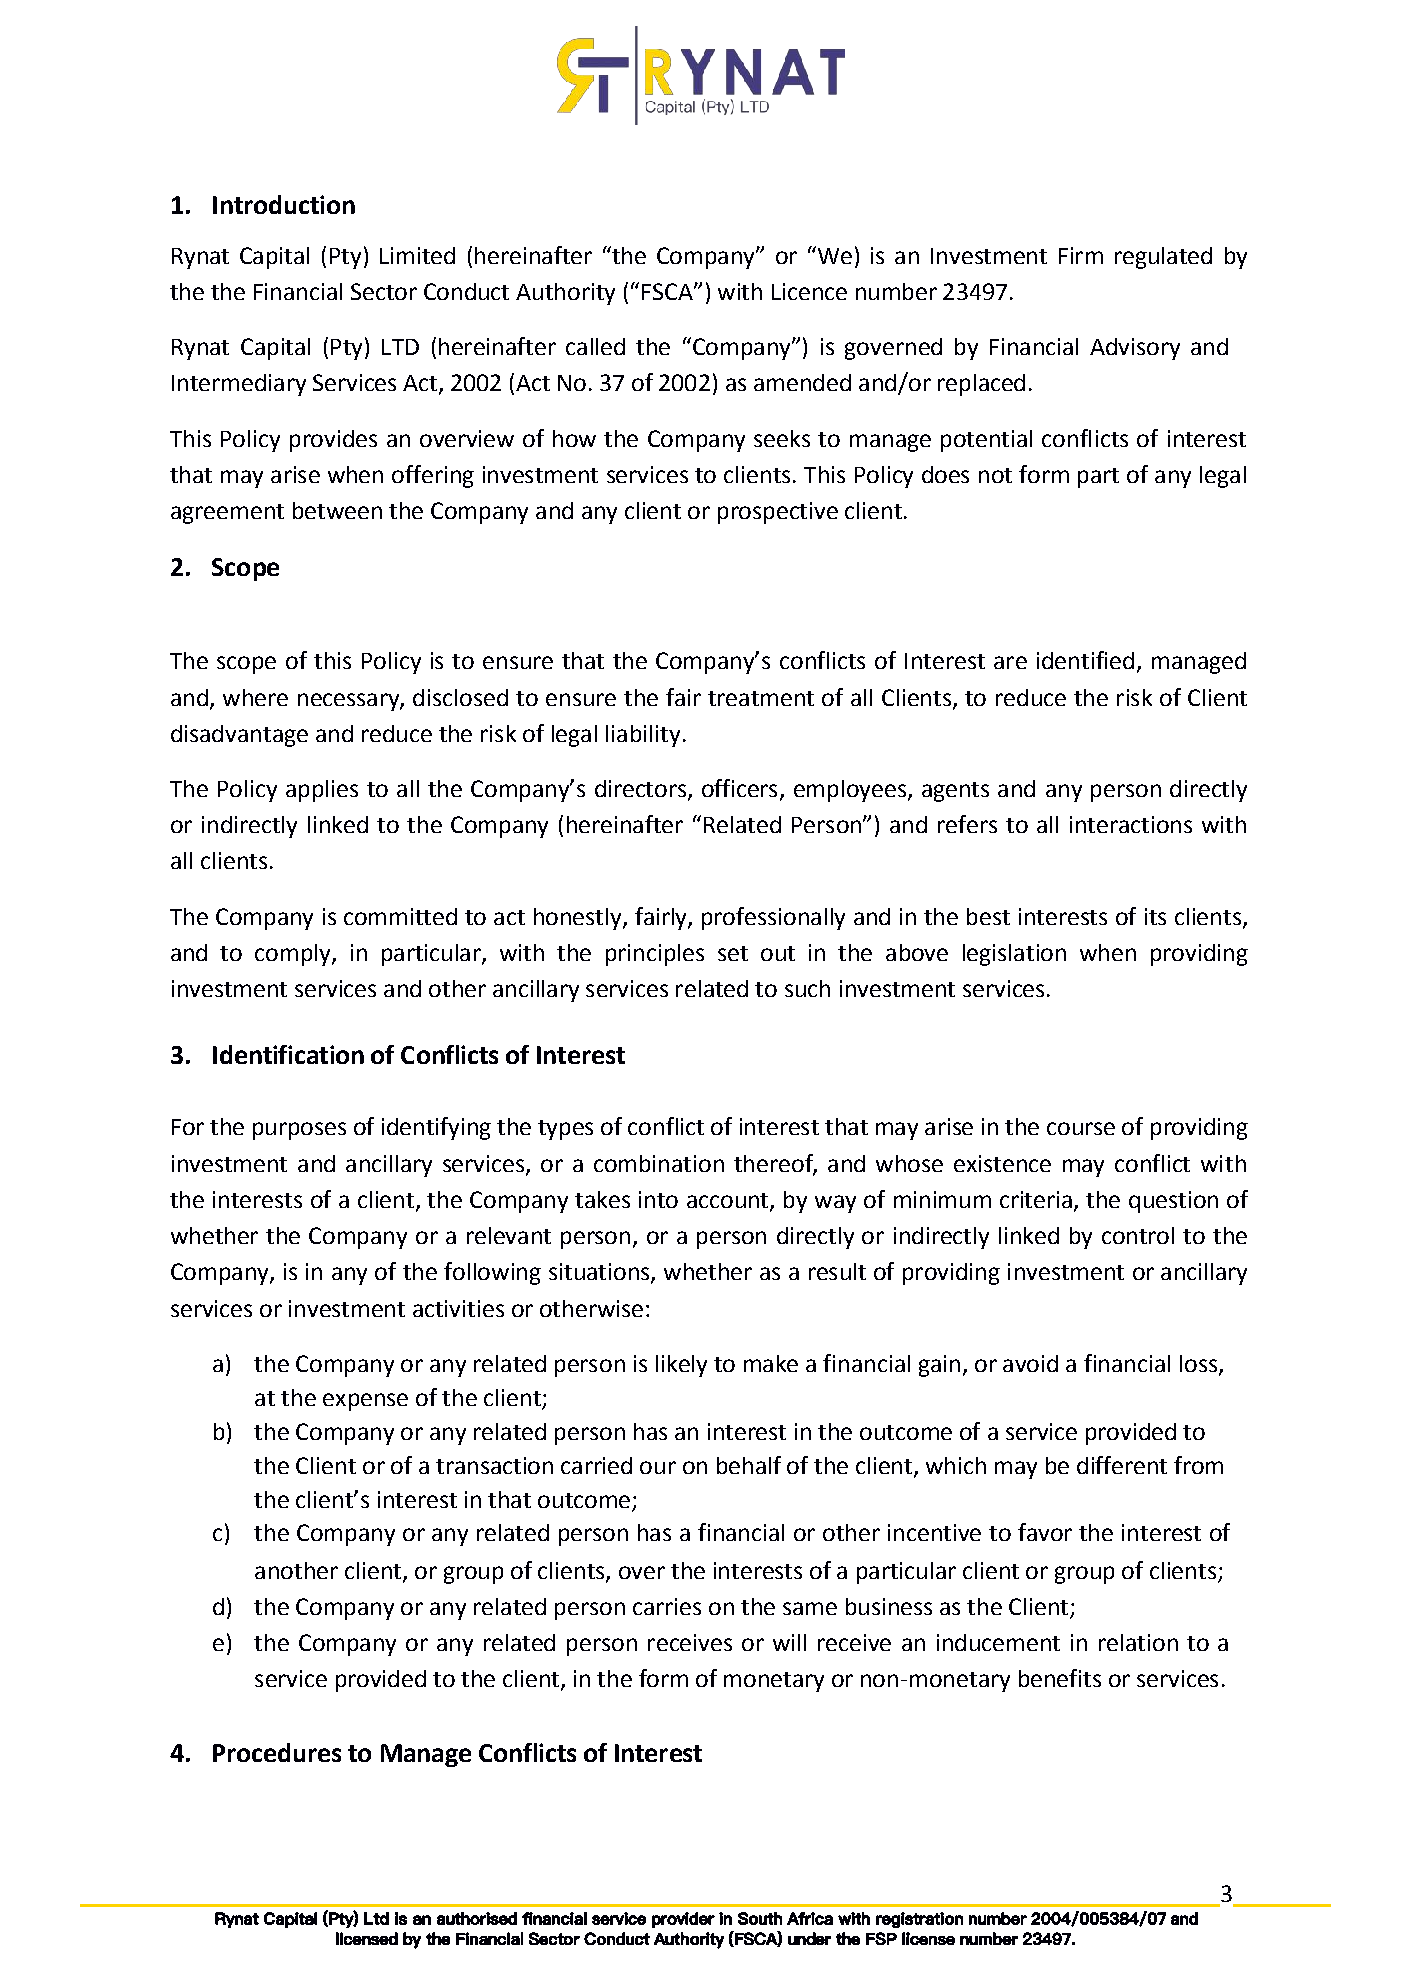  Describe the element at coordinates (1081, 255) in the document. I see `Firm` at that location.
